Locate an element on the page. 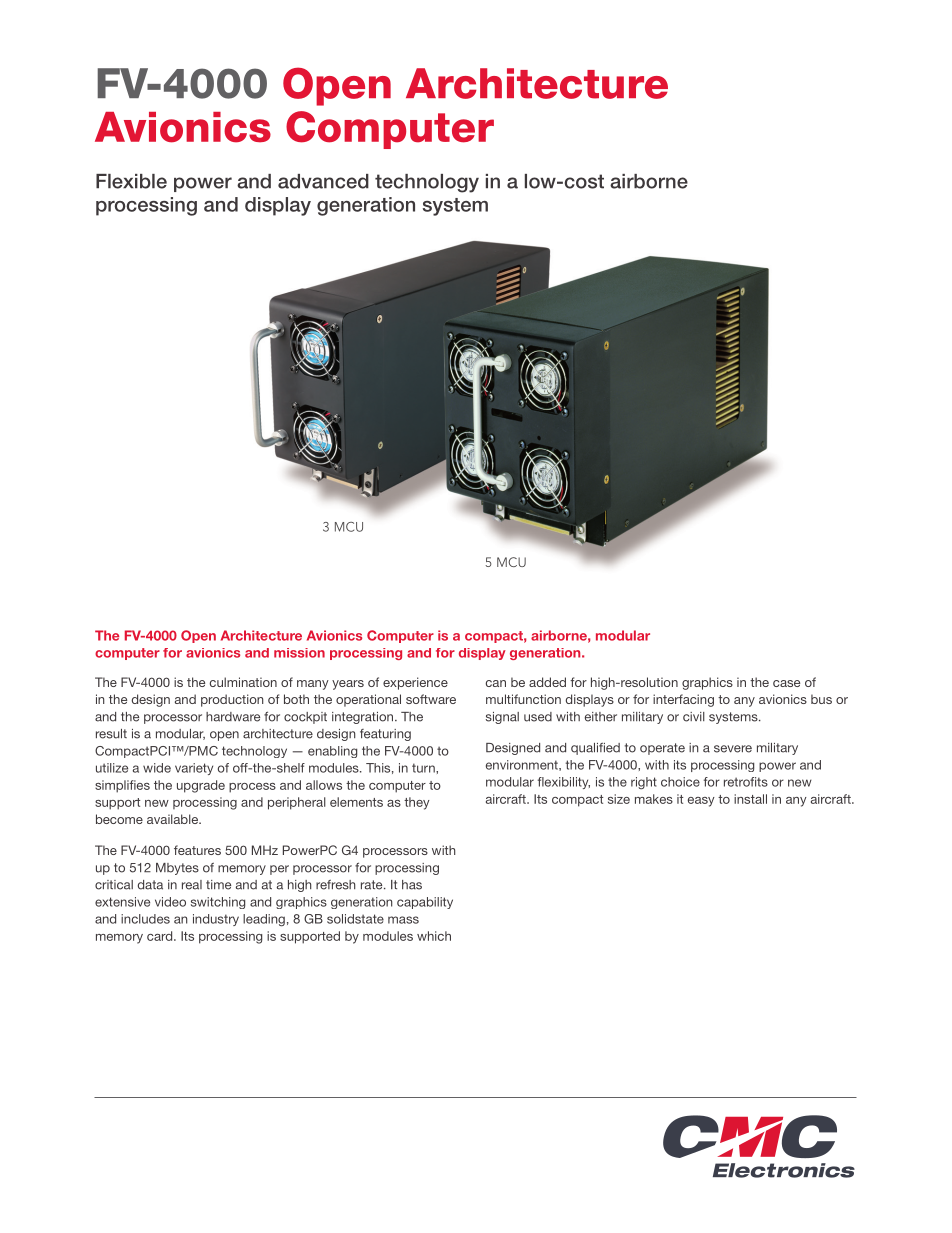  mission is located at coordinates (299, 653).
